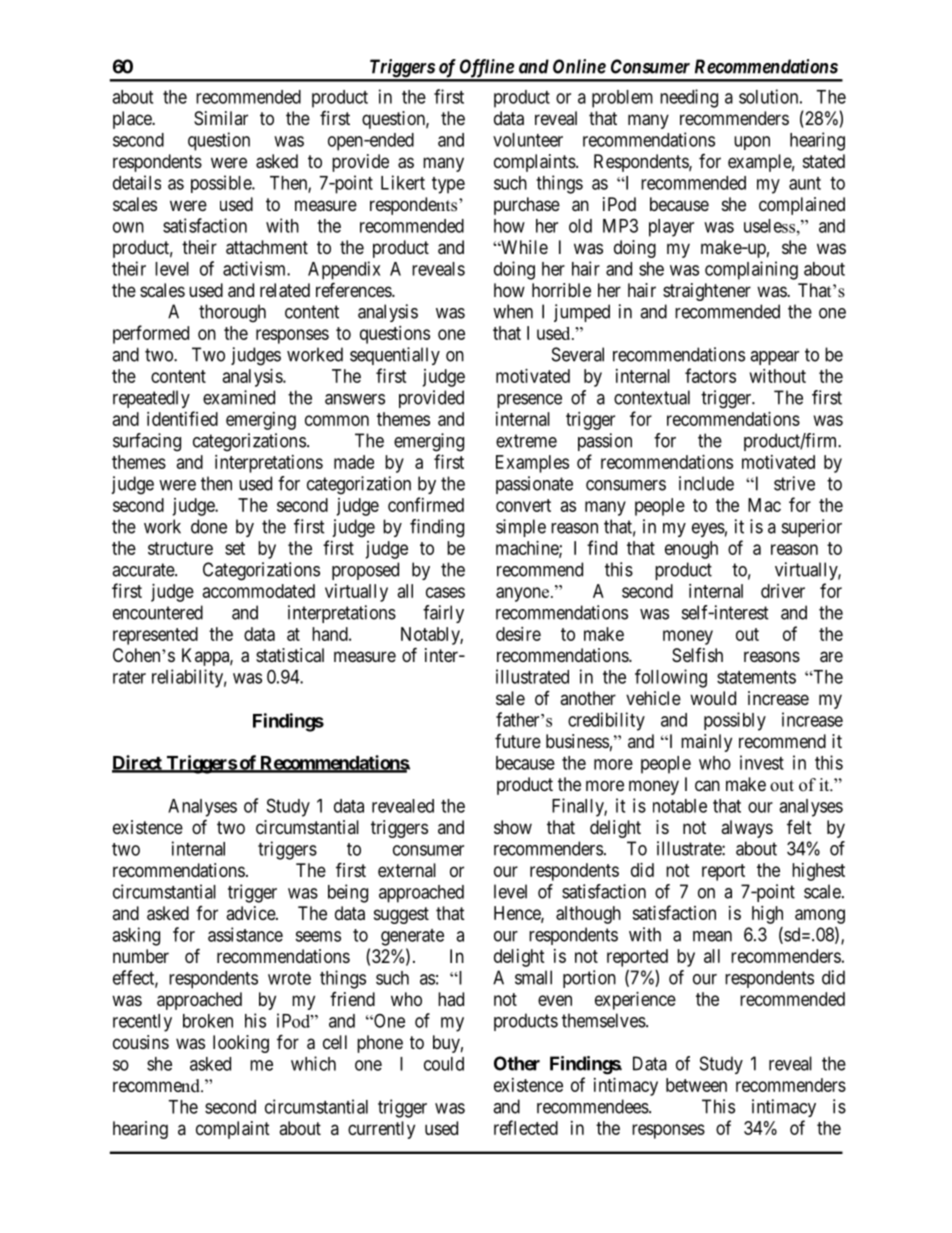 This screenshot has width=952, height=1233. What do you see at coordinates (259, 591) in the screenshot?
I see `accommodated` at bounding box center [259, 591].
